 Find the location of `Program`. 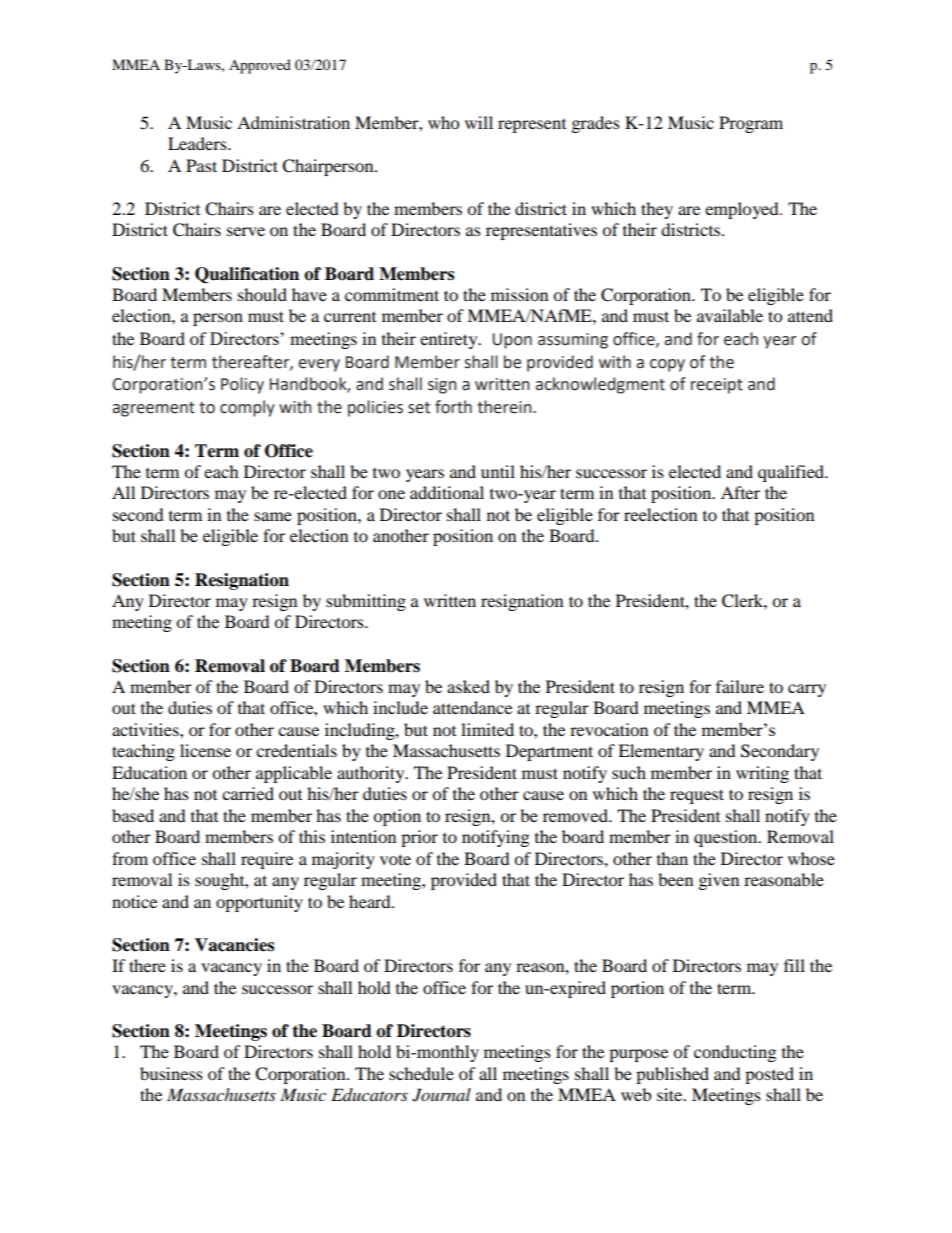

Program is located at coordinates (751, 124).
